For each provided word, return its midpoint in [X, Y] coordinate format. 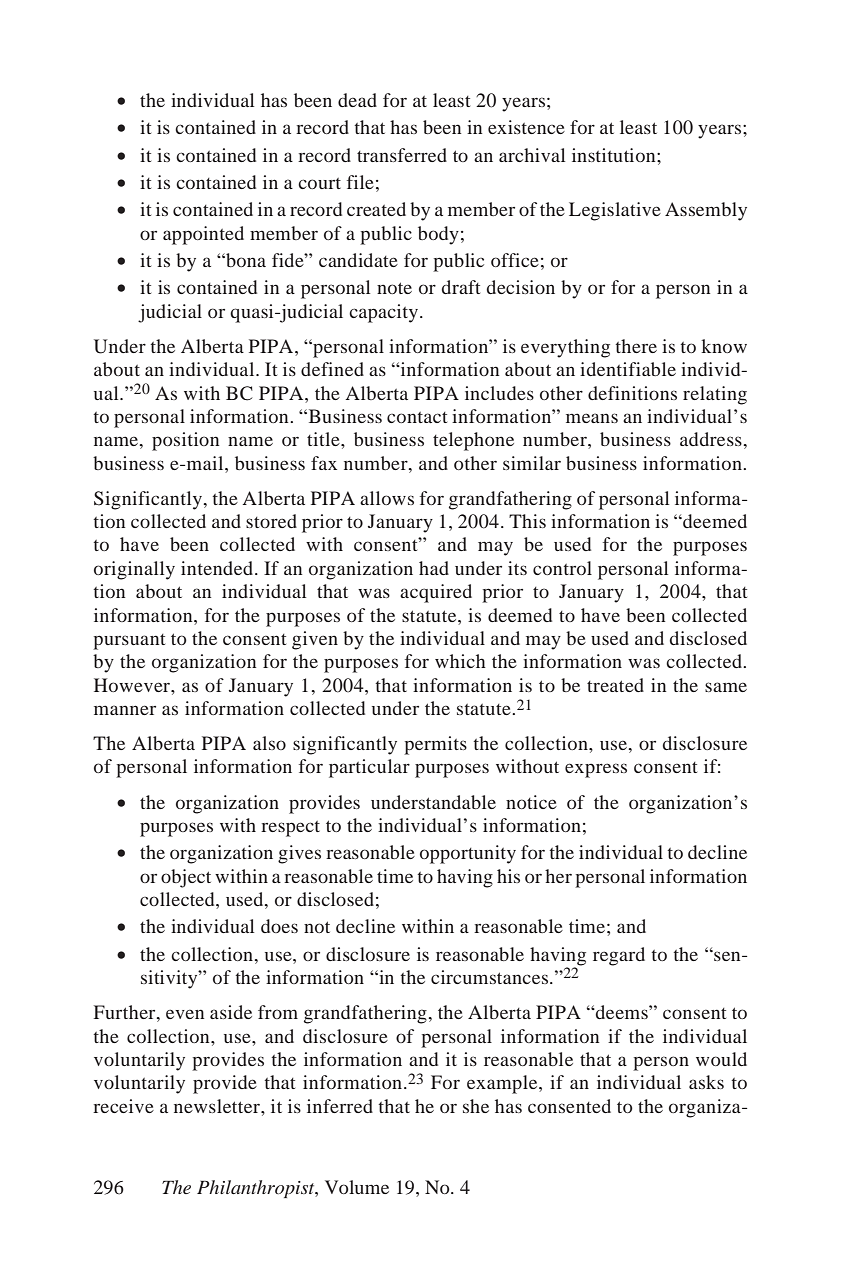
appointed [203, 235]
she [476, 1106]
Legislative [615, 211]
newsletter [218, 1106]
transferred [402, 155]
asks [706, 1082]
